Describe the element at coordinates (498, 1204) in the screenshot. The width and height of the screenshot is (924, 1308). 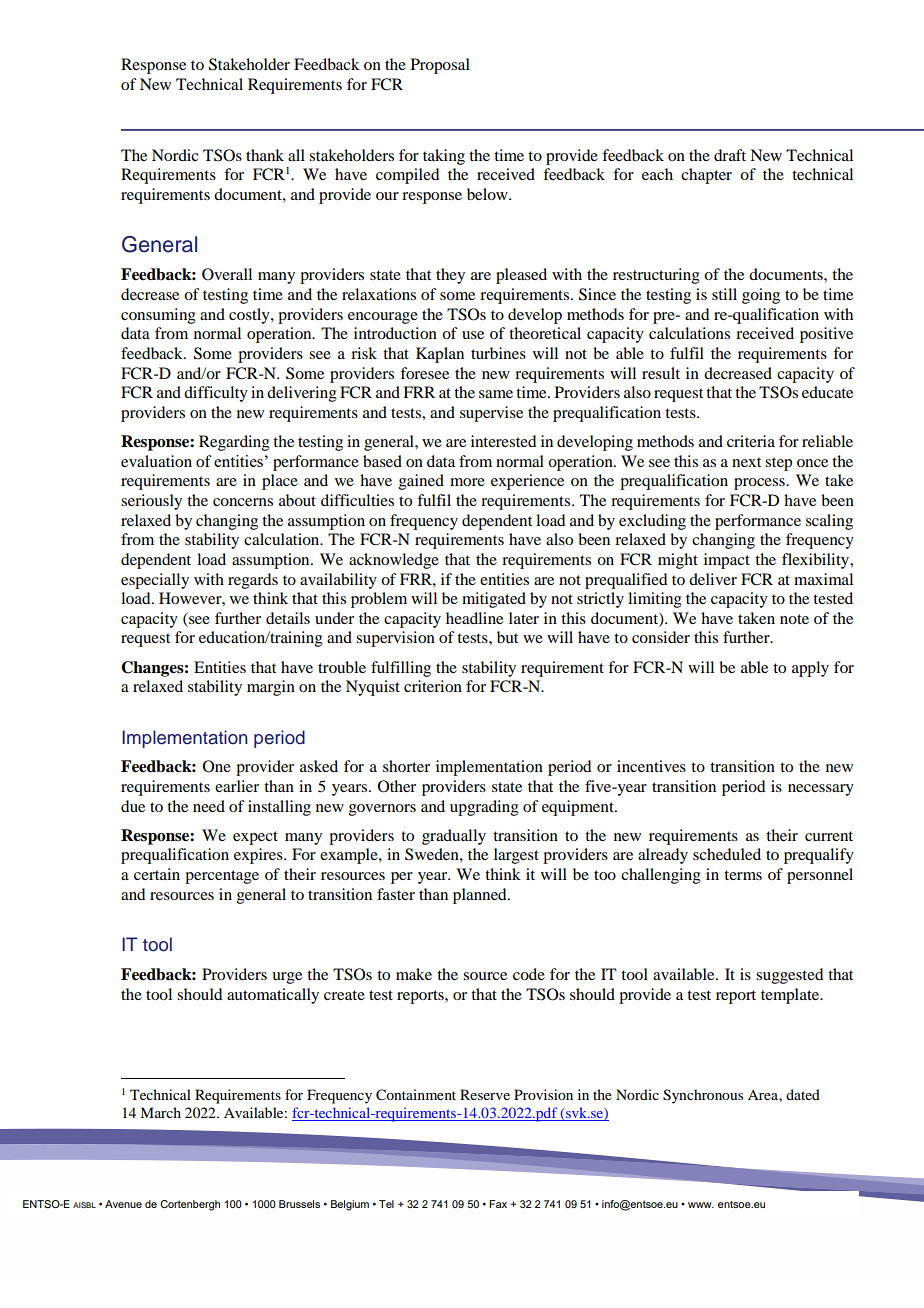
I see `Fax` at that location.
